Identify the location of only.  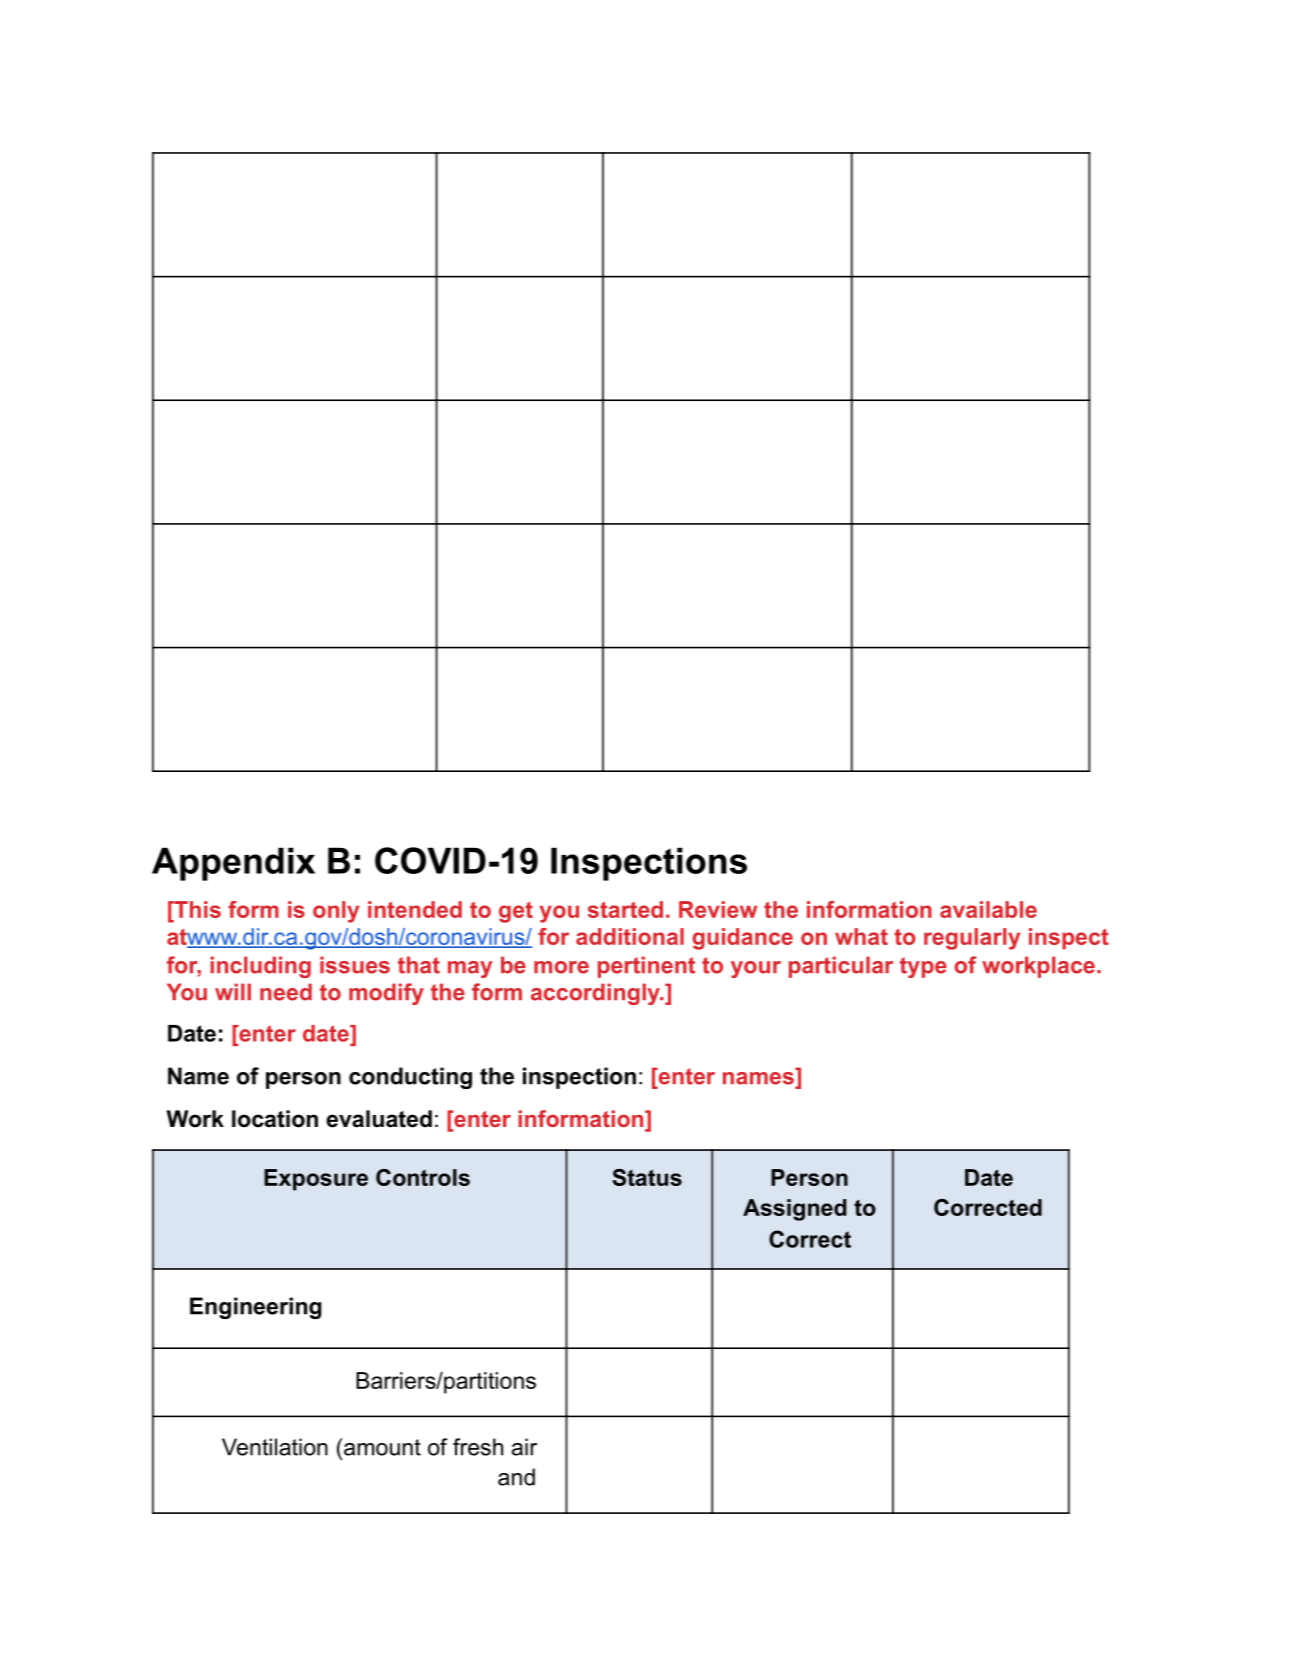
(336, 912).
